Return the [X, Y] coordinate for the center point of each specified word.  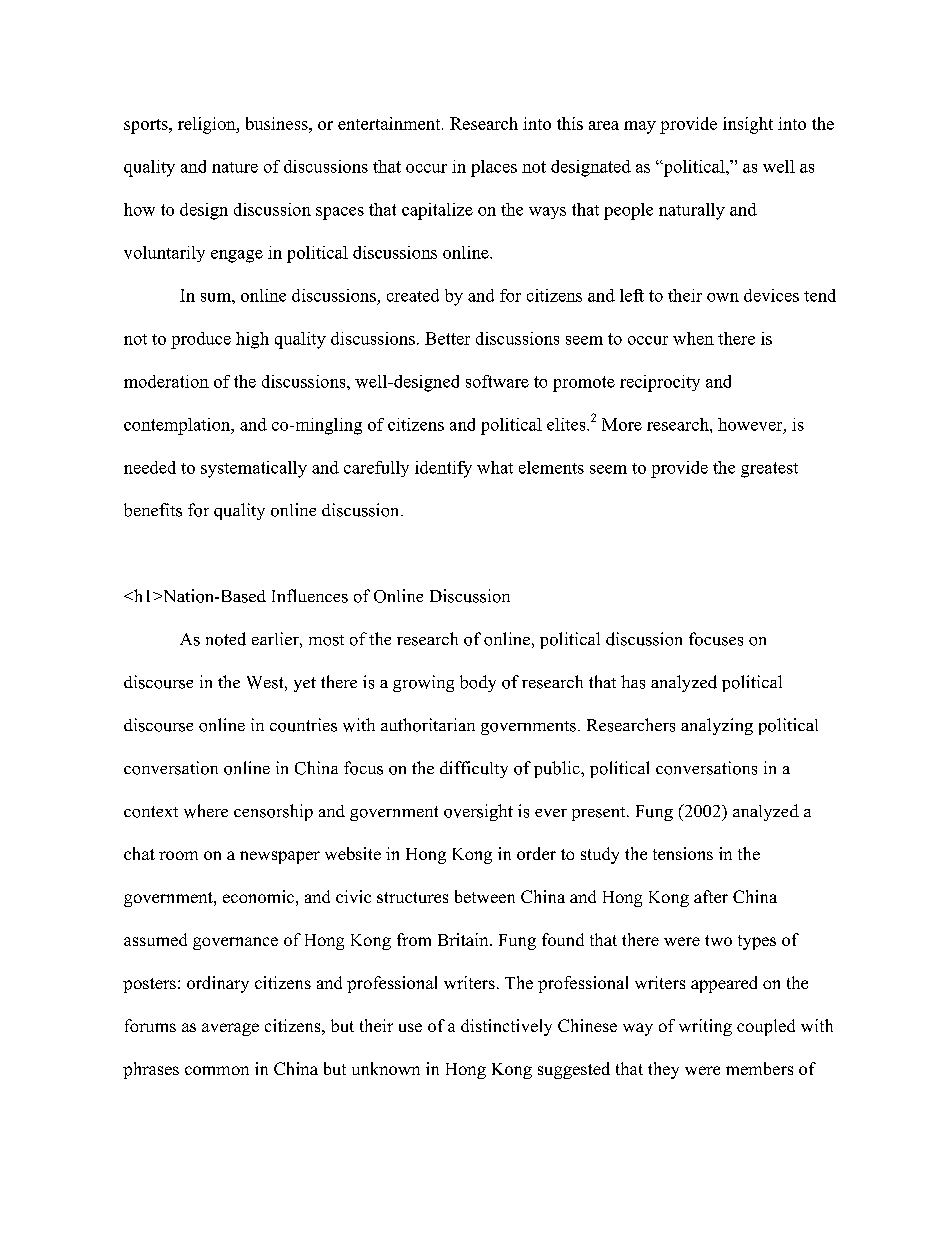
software [497, 381]
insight [748, 125]
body [478, 683]
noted [226, 639]
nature [235, 167]
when [693, 338]
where [206, 811]
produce [201, 340]
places [494, 168]
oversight [478, 812]
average [230, 1029]
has [633, 682]
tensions [683, 853]
